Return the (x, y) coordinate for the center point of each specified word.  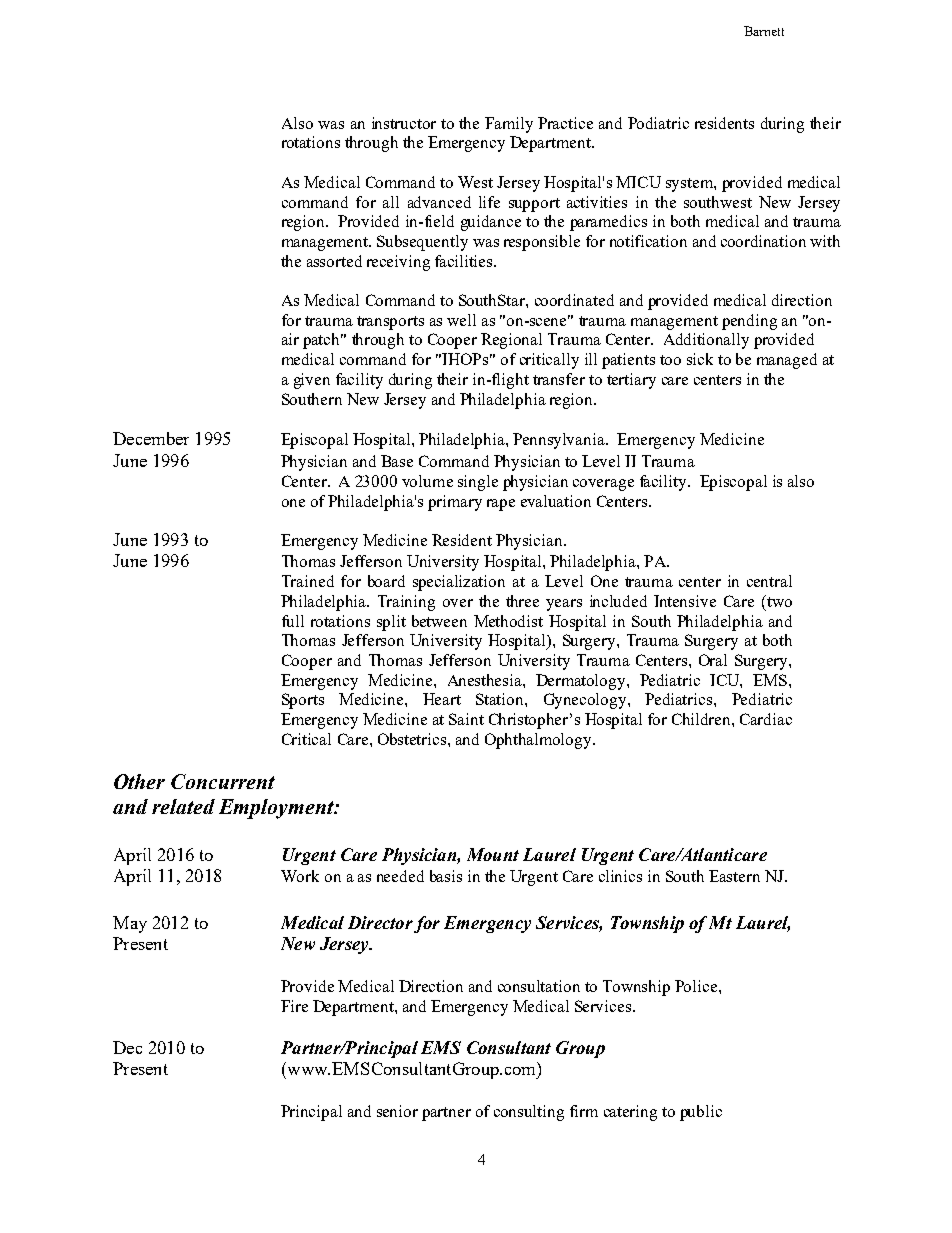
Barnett (764, 31)
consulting (529, 1113)
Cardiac (766, 719)
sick (700, 359)
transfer (559, 379)
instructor (404, 123)
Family (509, 125)
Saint (466, 719)
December (151, 438)
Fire (294, 1006)
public (701, 1113)
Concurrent (223, 781)
